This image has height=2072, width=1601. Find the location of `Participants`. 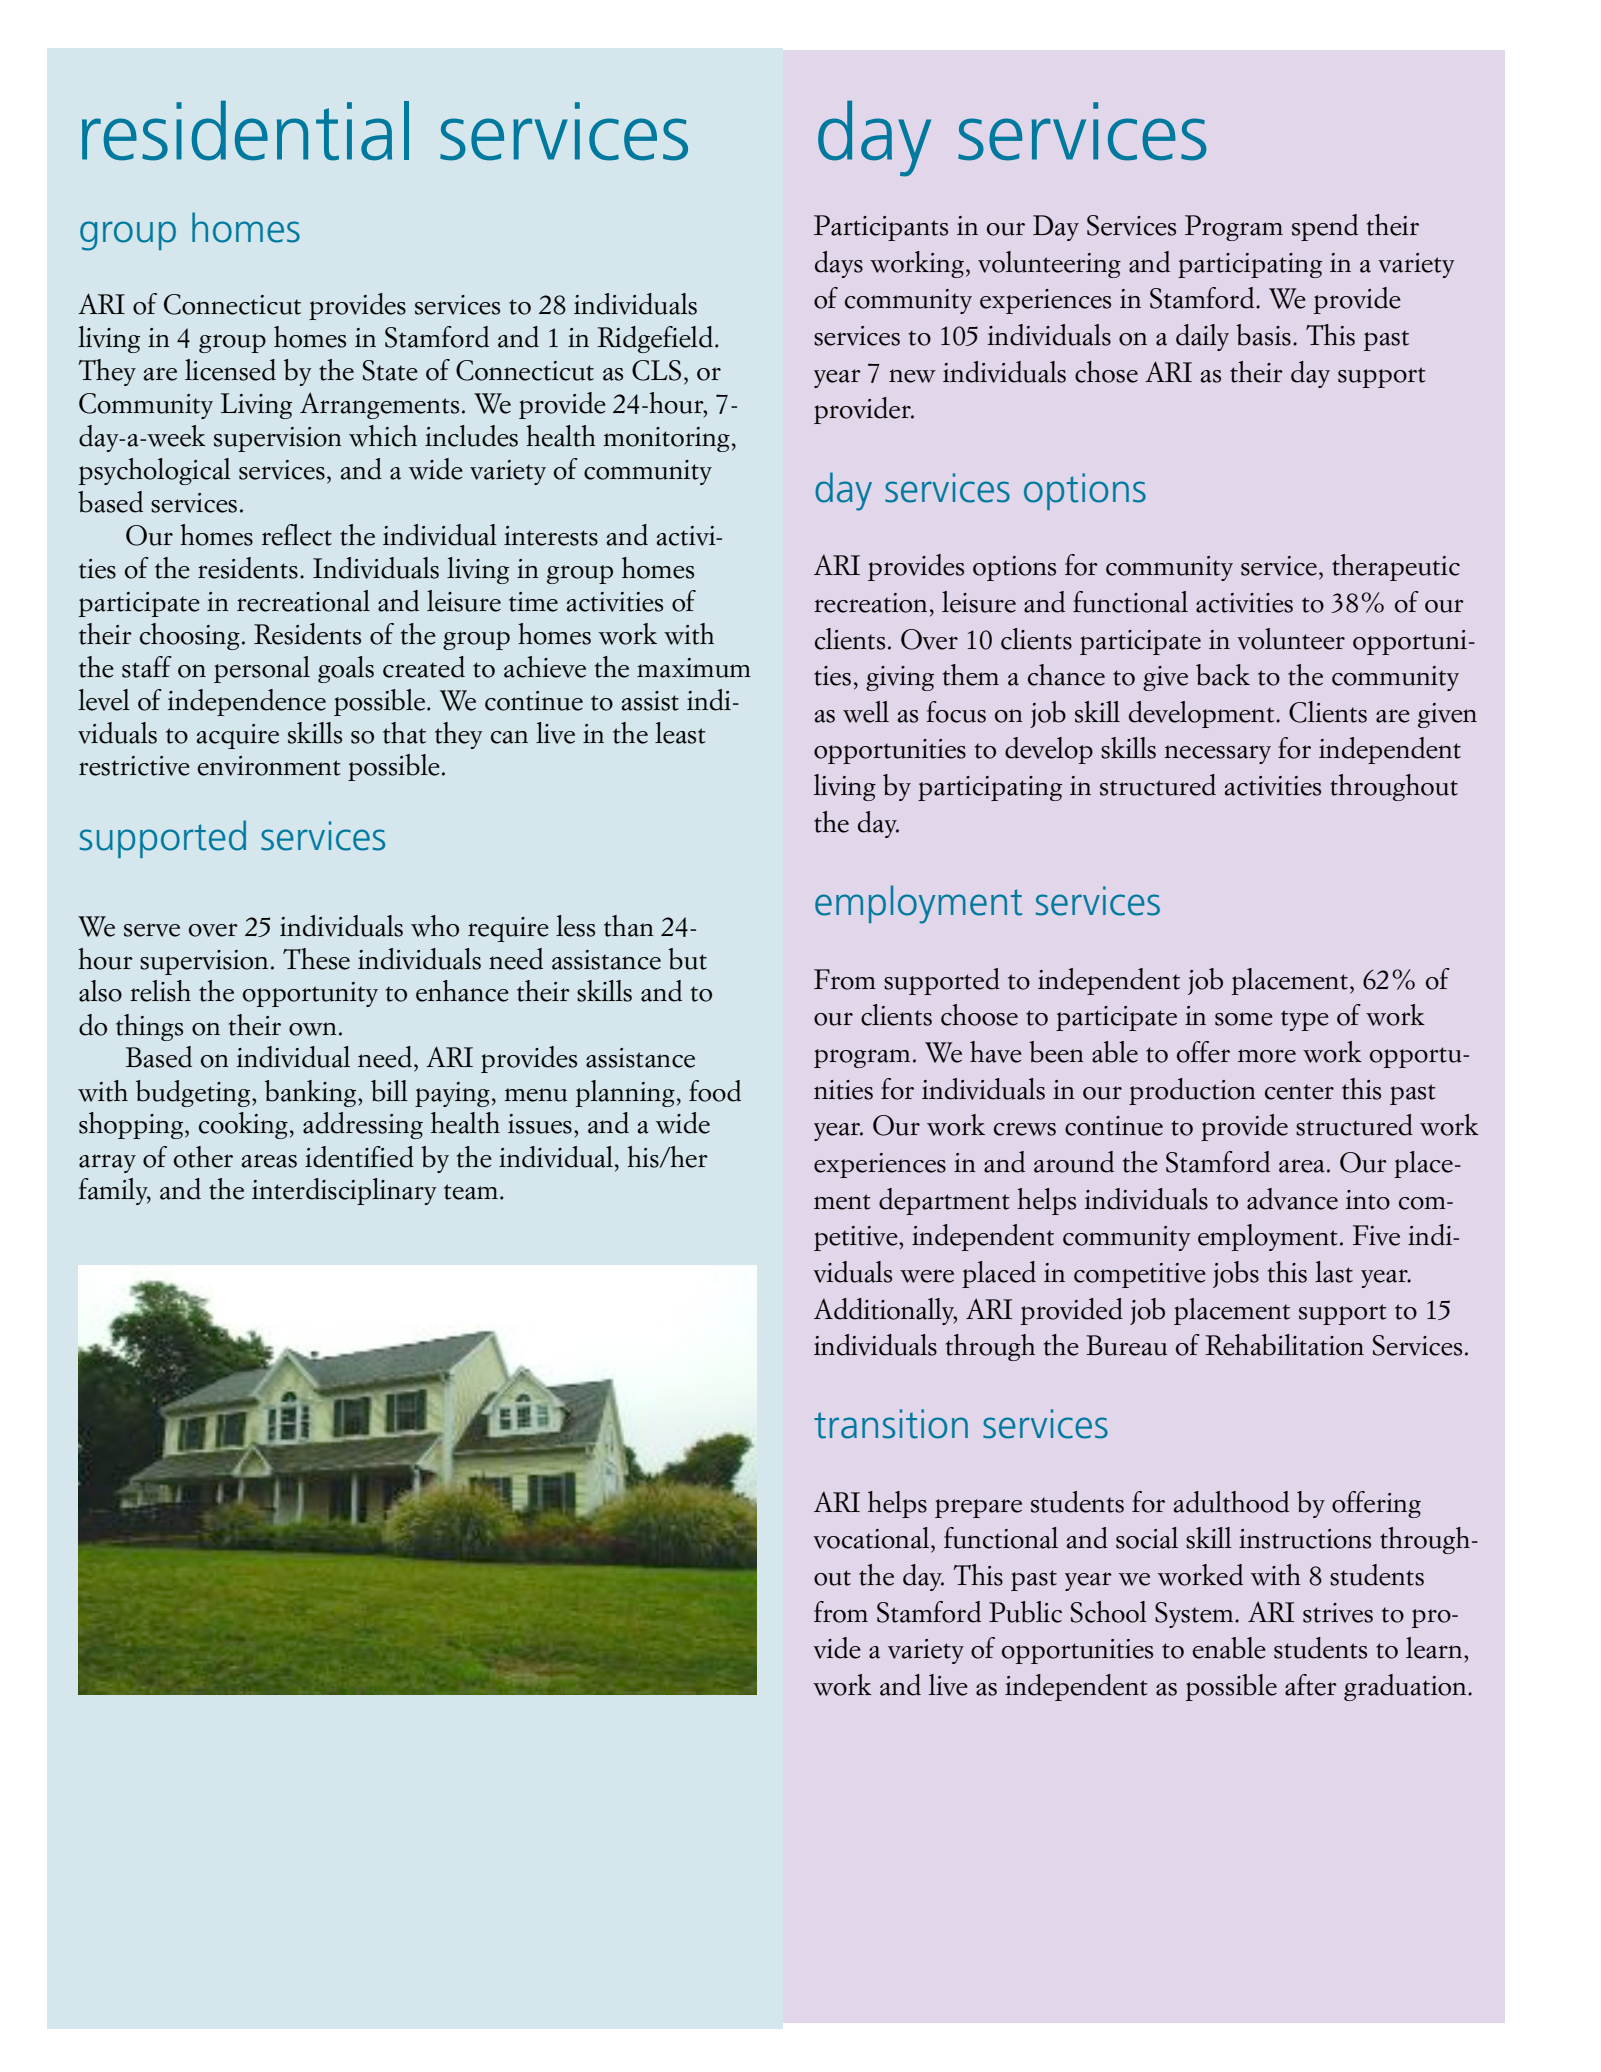

Participants is located at coordinates (881, 228).
